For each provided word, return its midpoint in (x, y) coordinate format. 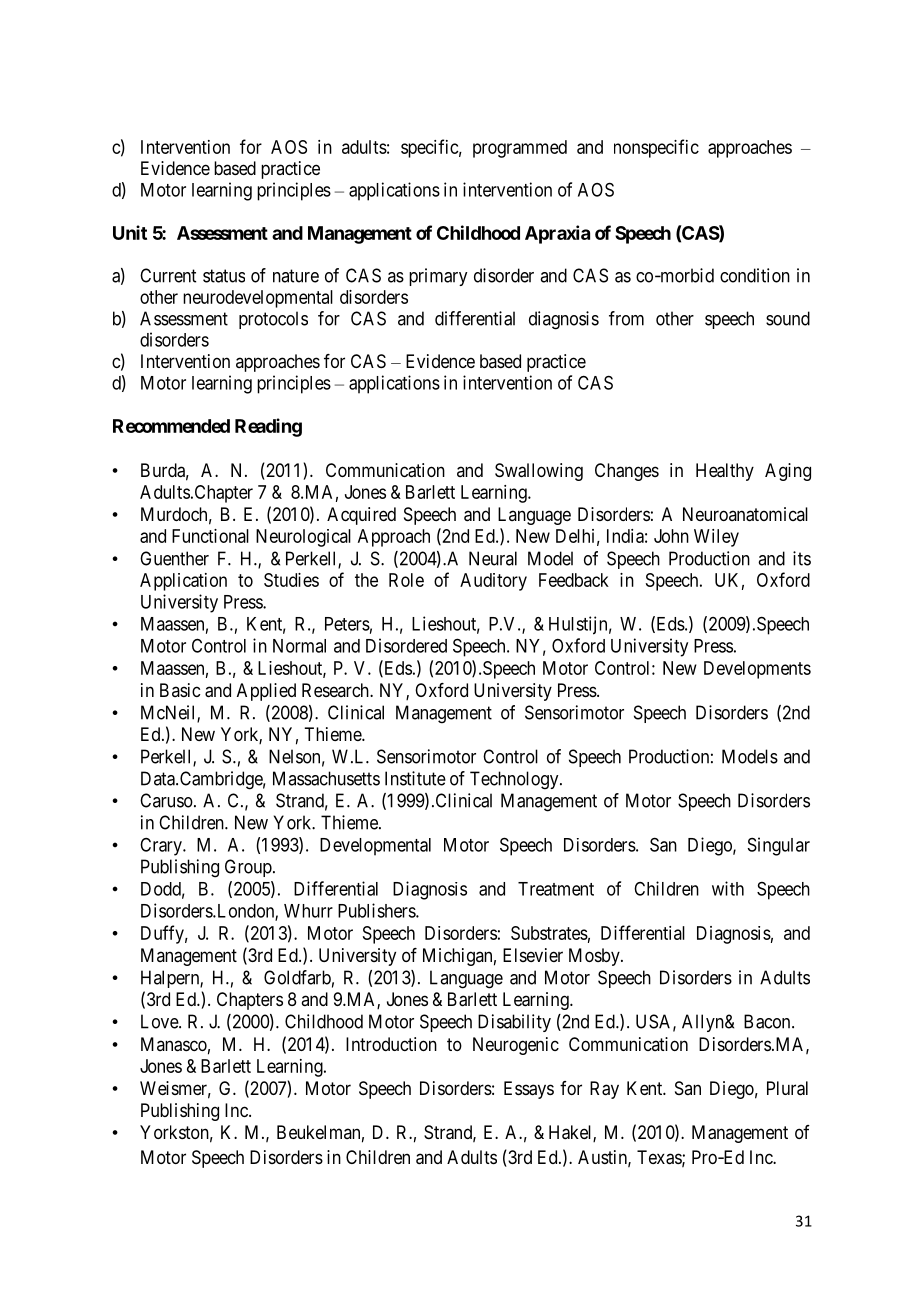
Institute (415, 778)
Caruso (166, 800)
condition (755, 275)
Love (160, 1021)
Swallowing (539, 472)
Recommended (171, 426)
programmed (520, 149)
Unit (130, 232)
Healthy (725, 472)
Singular (779, 846)
